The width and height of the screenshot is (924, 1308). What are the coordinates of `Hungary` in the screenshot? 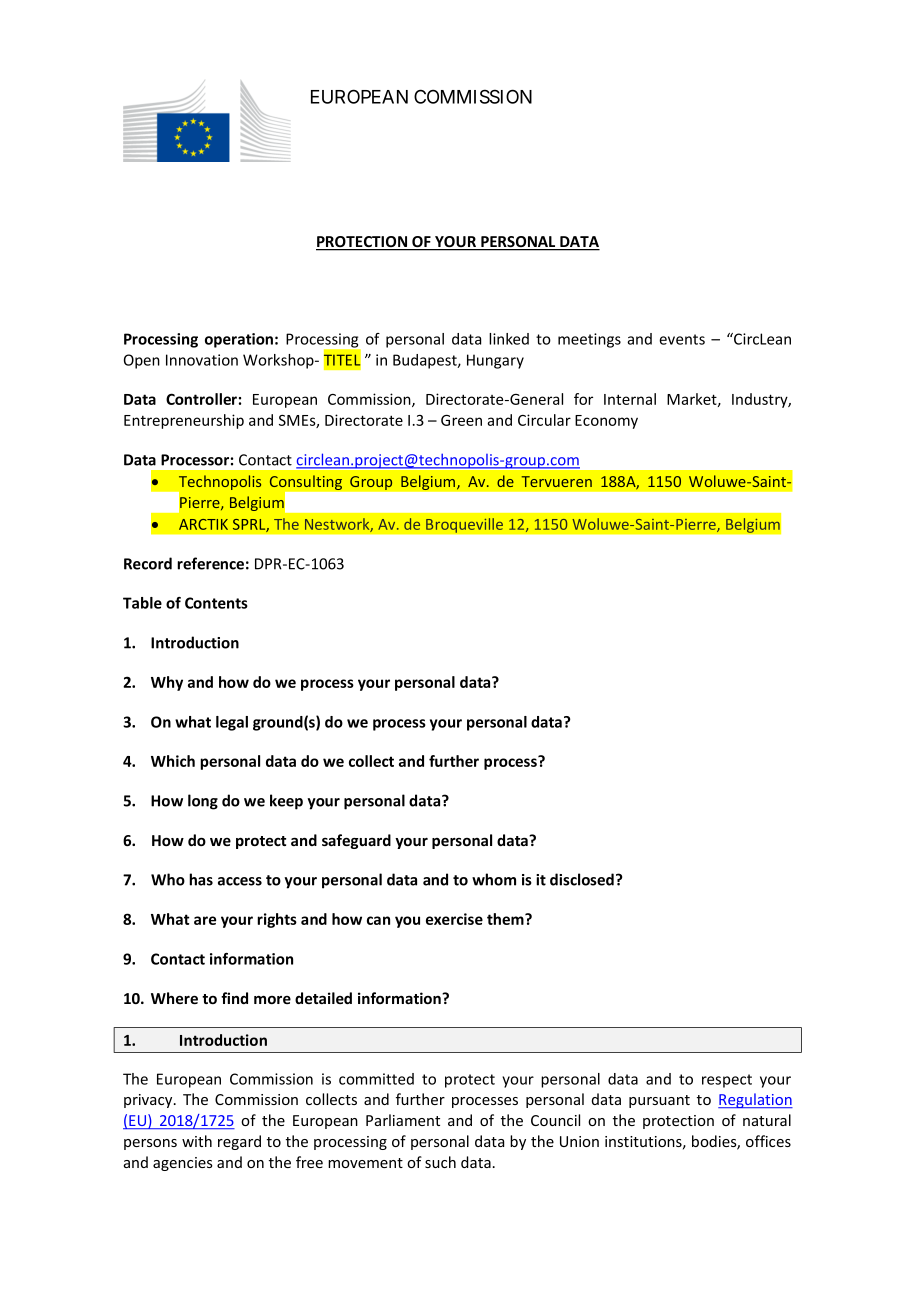 It's located at (495, 361).
